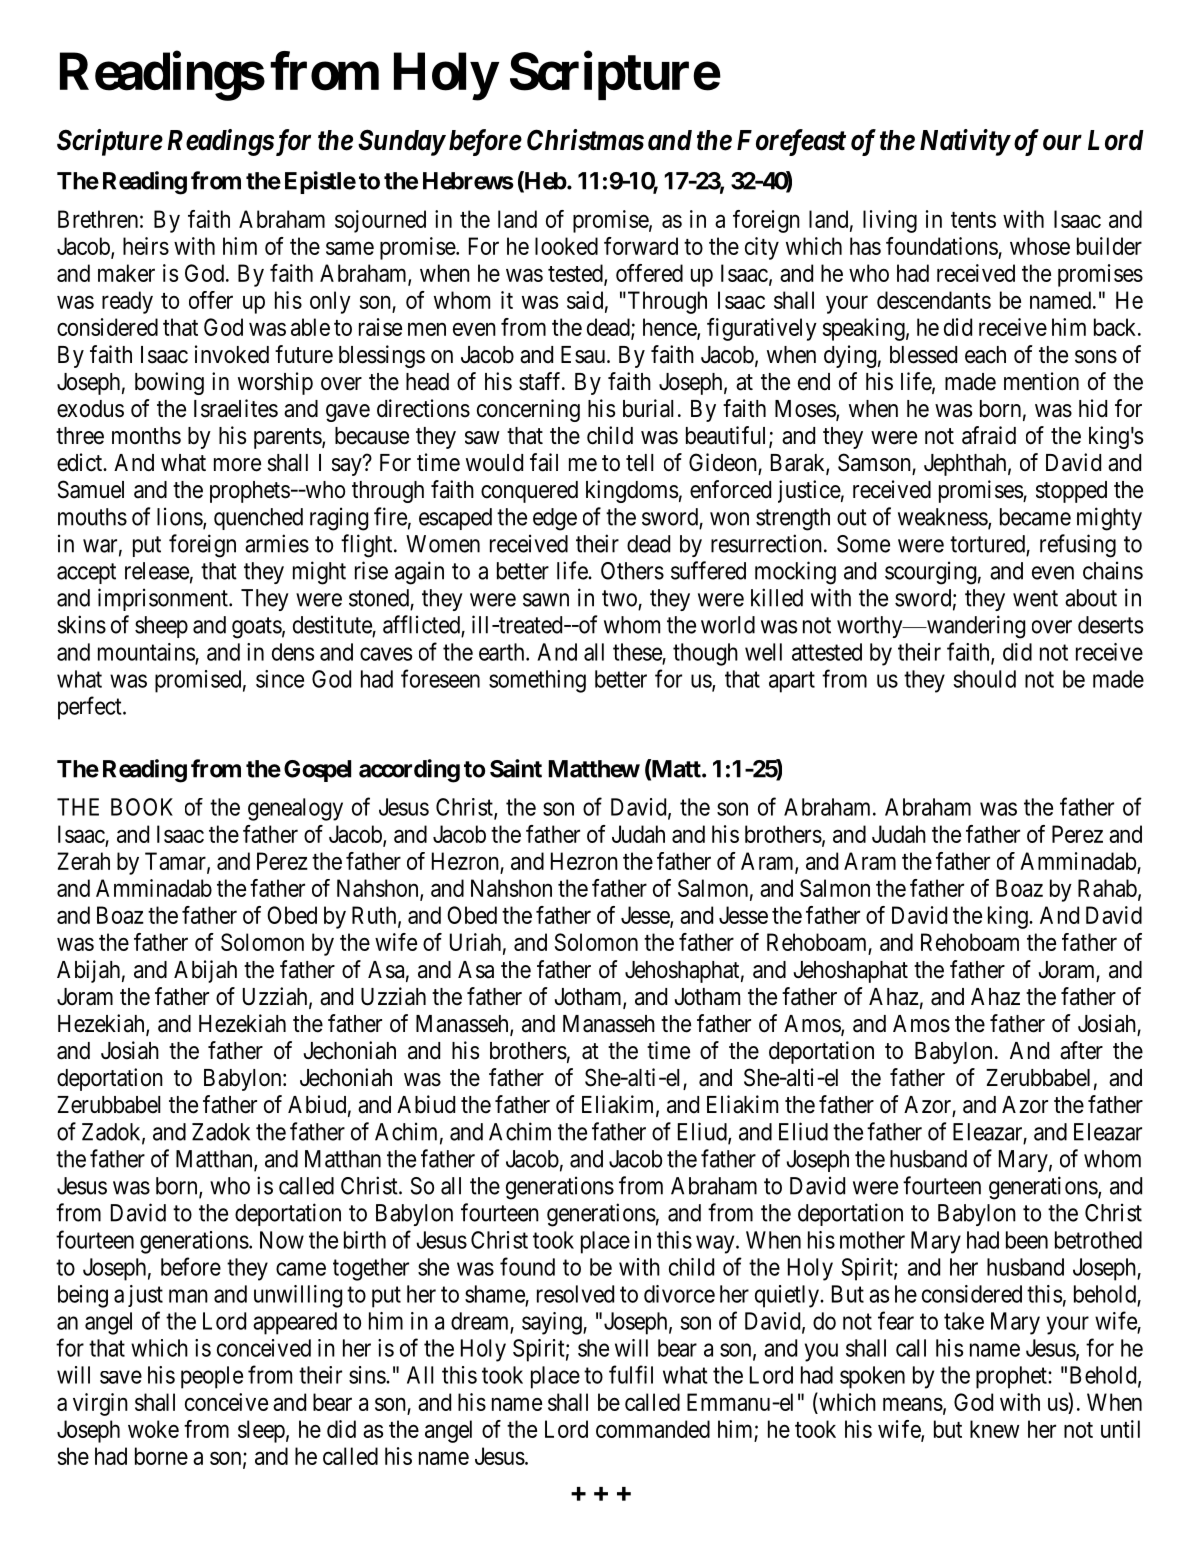  I want to click on BOOK, so click(142, 807).
